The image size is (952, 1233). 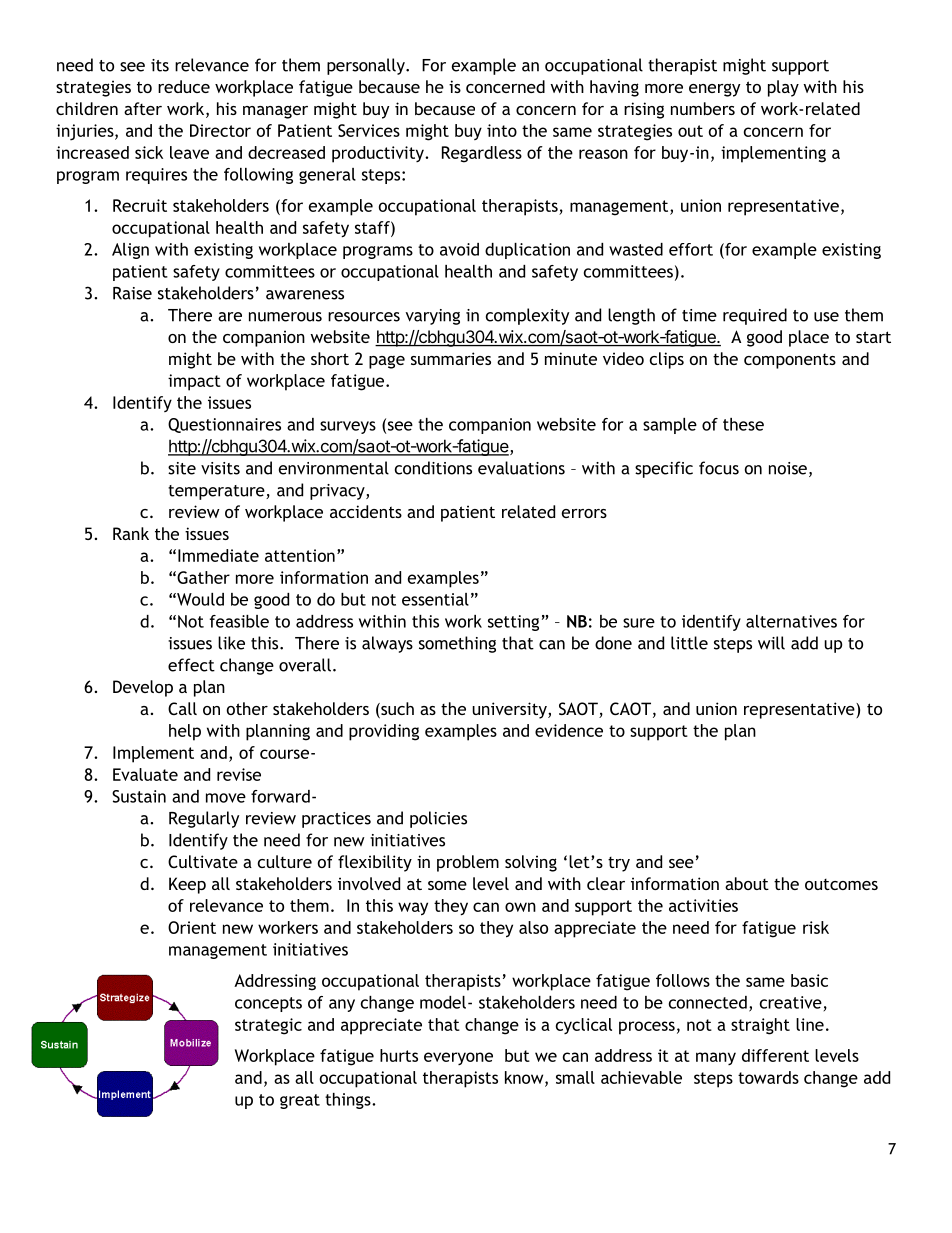 I want to click on evaluations, so click(x=521, y=468).
